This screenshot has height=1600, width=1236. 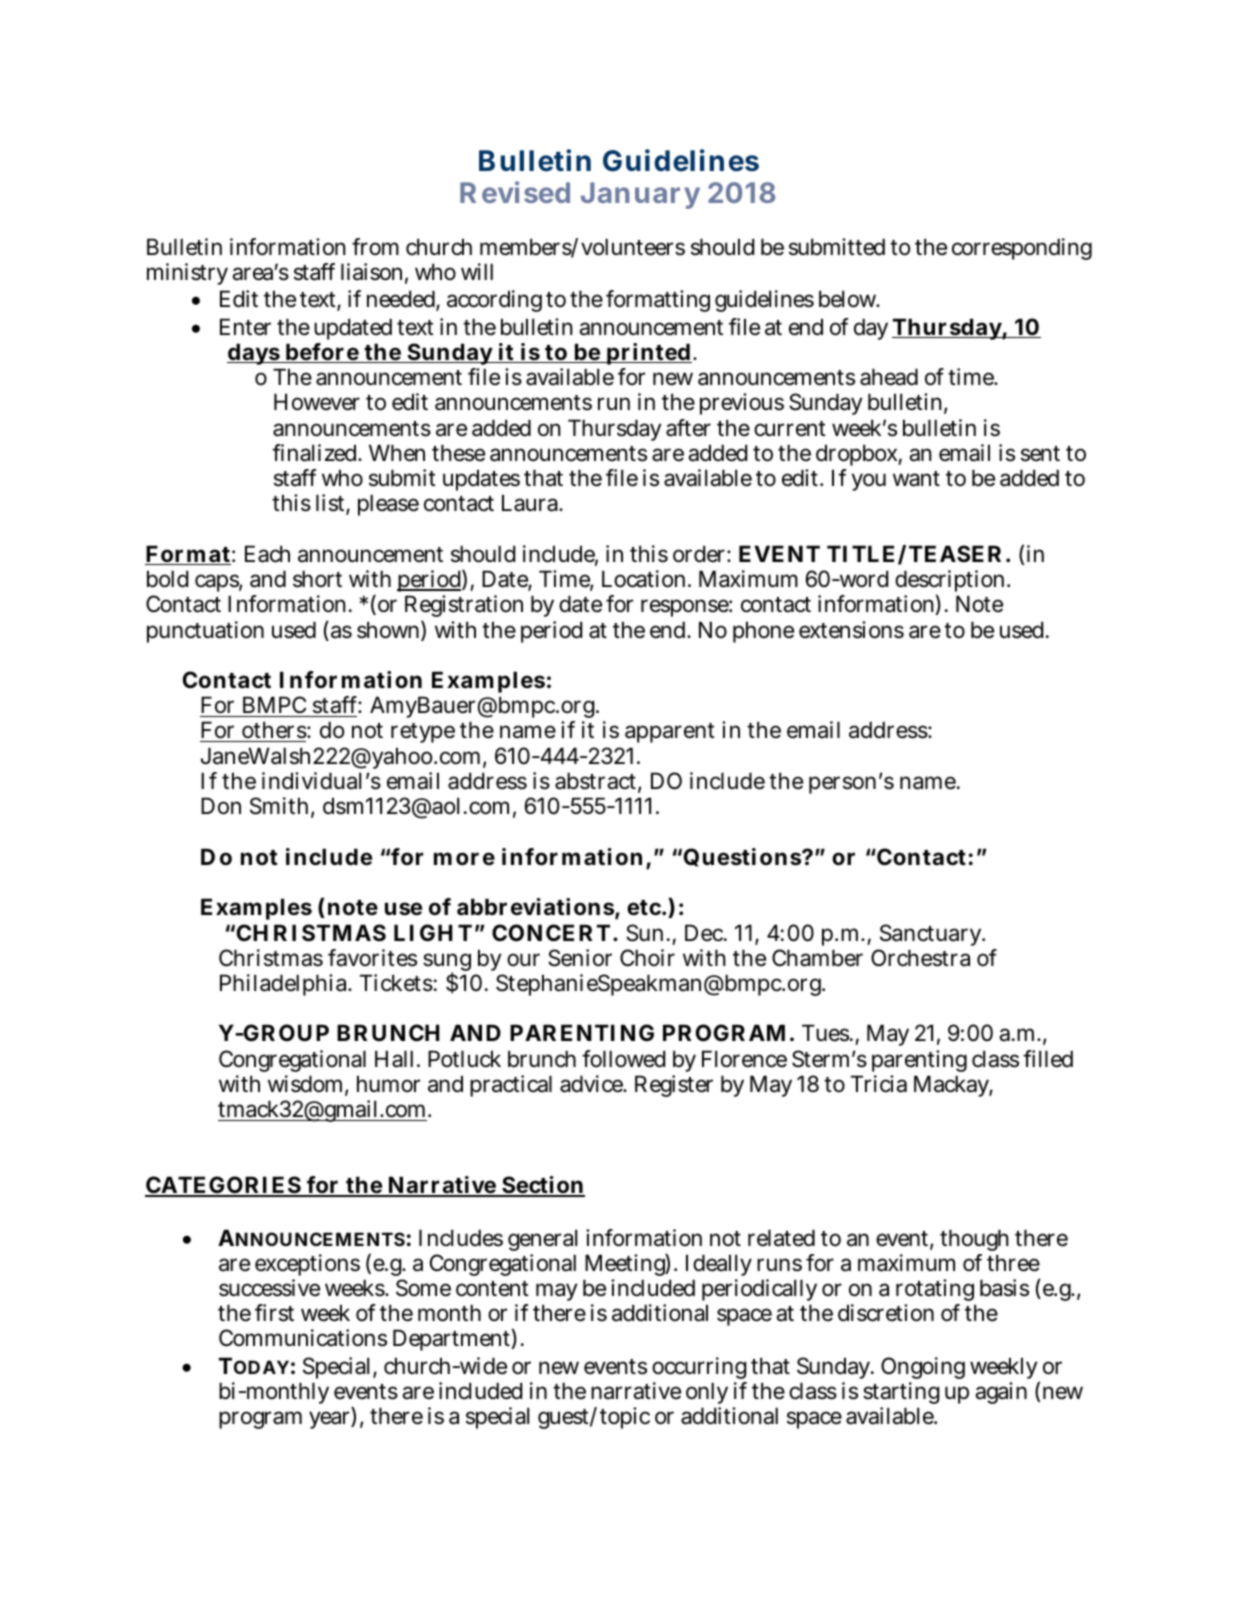 I want to click on Senior, so click(x=580, y=958).
